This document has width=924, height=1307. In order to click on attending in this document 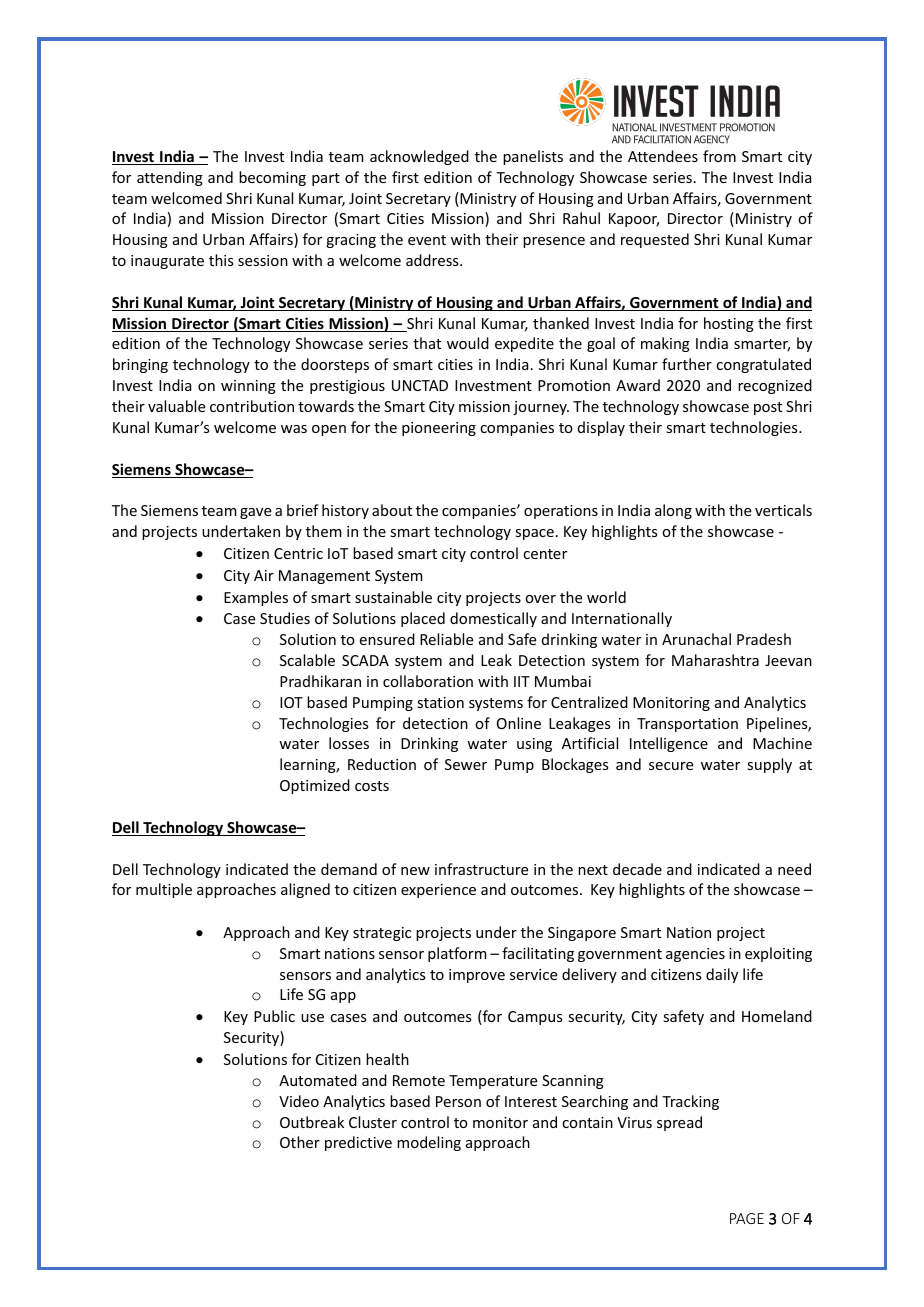, I will do `click(170, 178)`.
